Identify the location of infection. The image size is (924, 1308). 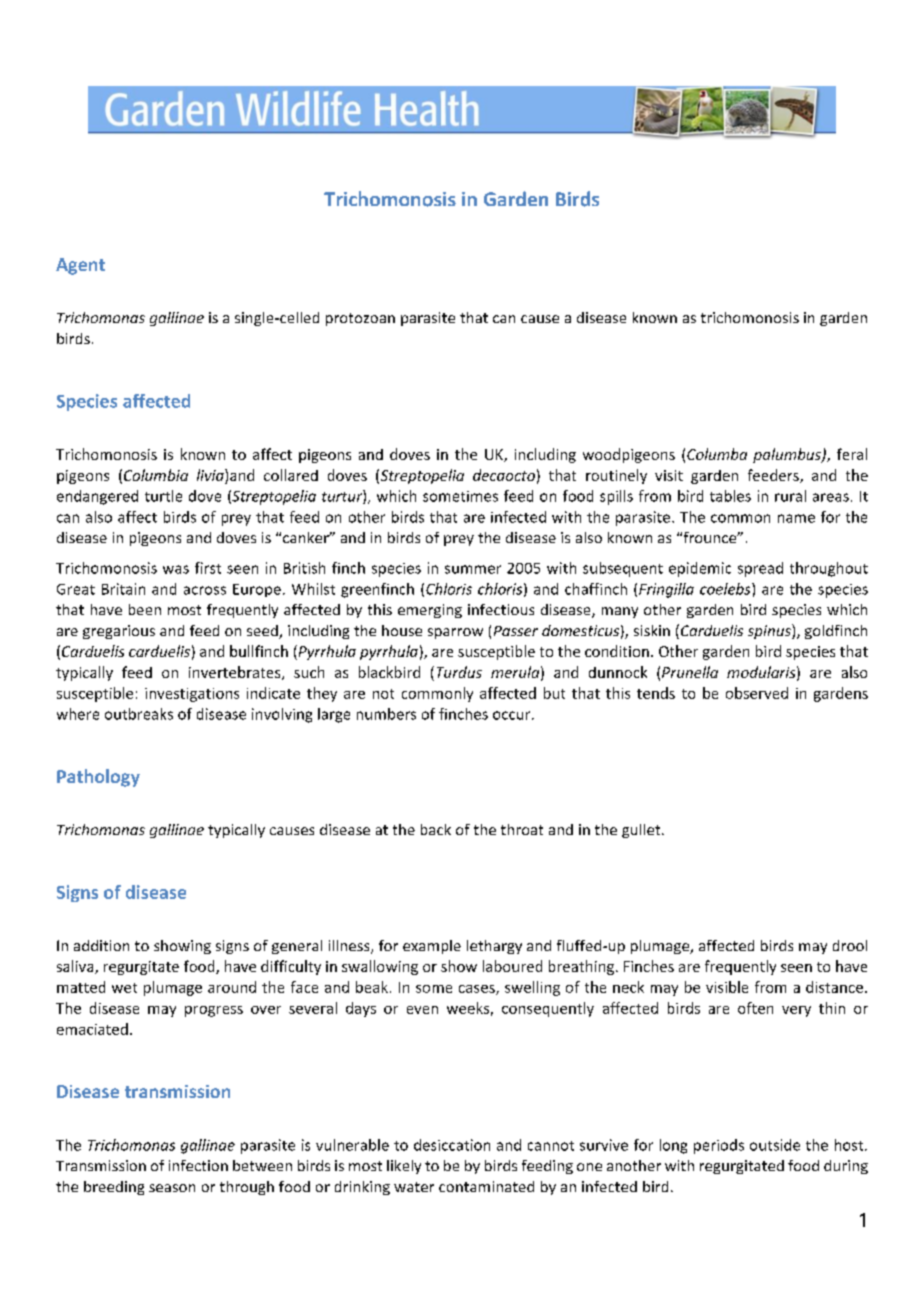
(198, 1165).
